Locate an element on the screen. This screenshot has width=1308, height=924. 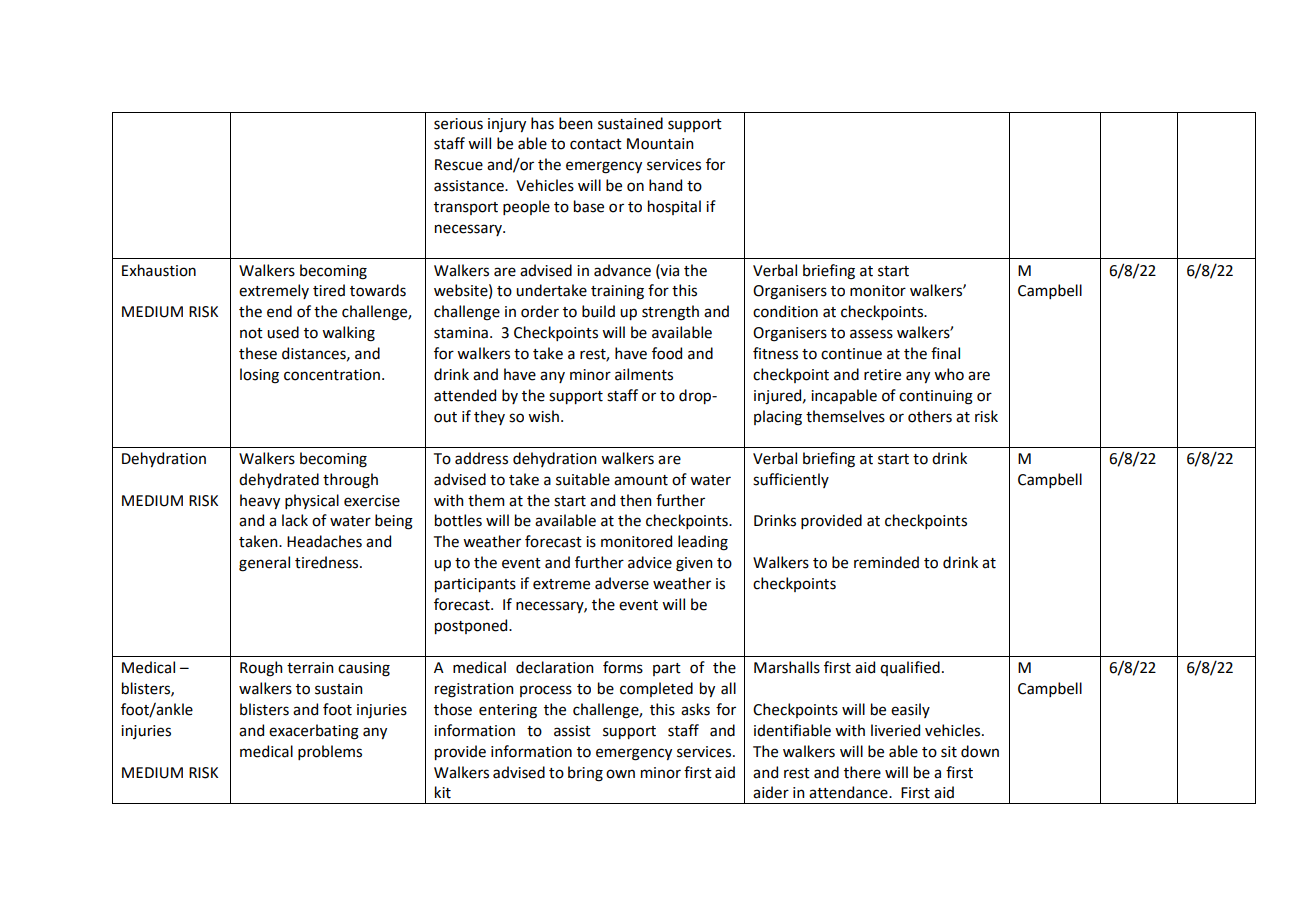
adverse is located at coordinates (622, 583).
